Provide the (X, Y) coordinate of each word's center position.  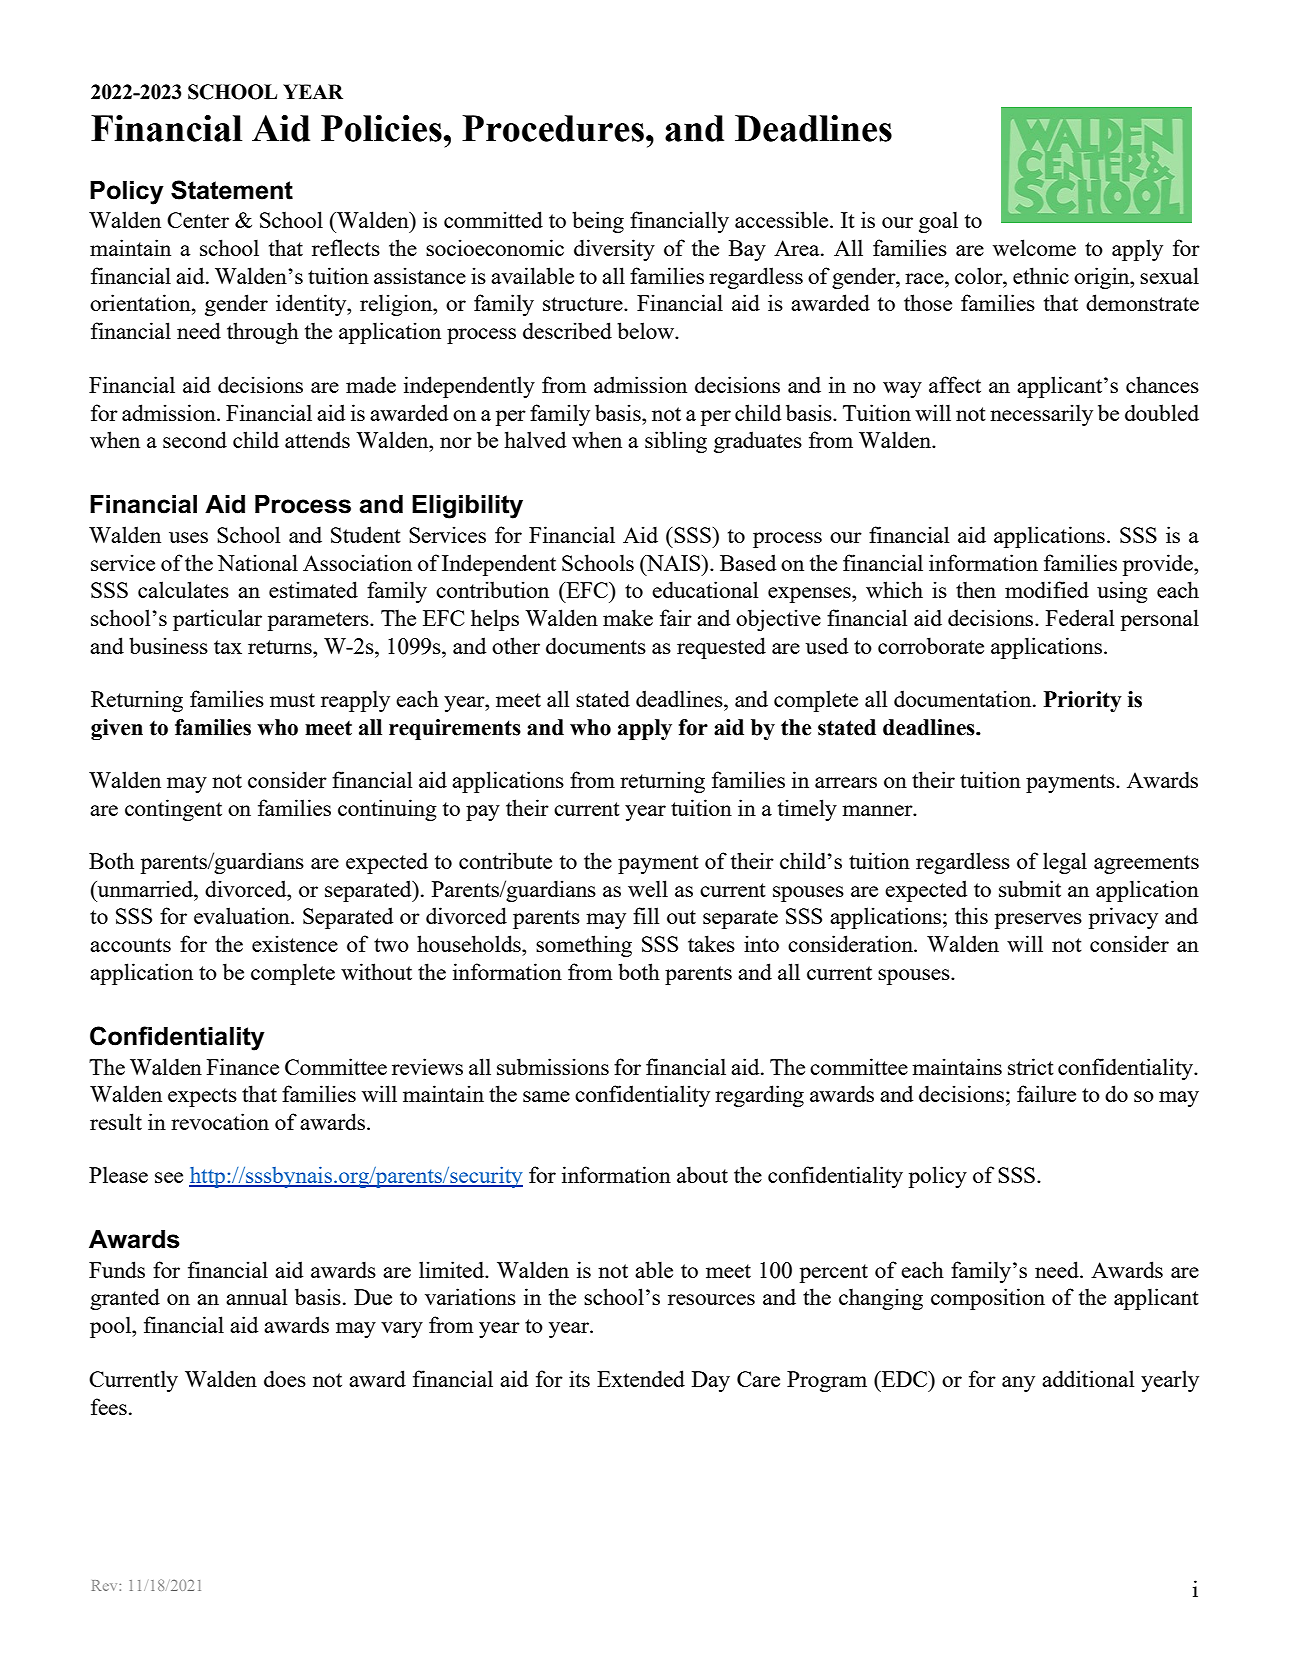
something (584, 946)
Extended (641, 1378)
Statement (232, 190)
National (258, 562)
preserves (1038, 921)
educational (705, 589)
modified (1047, 589)
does (285, 1378)
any (1018, 1384)
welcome (1034, 247)
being (598, 222)
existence (295, 943)
